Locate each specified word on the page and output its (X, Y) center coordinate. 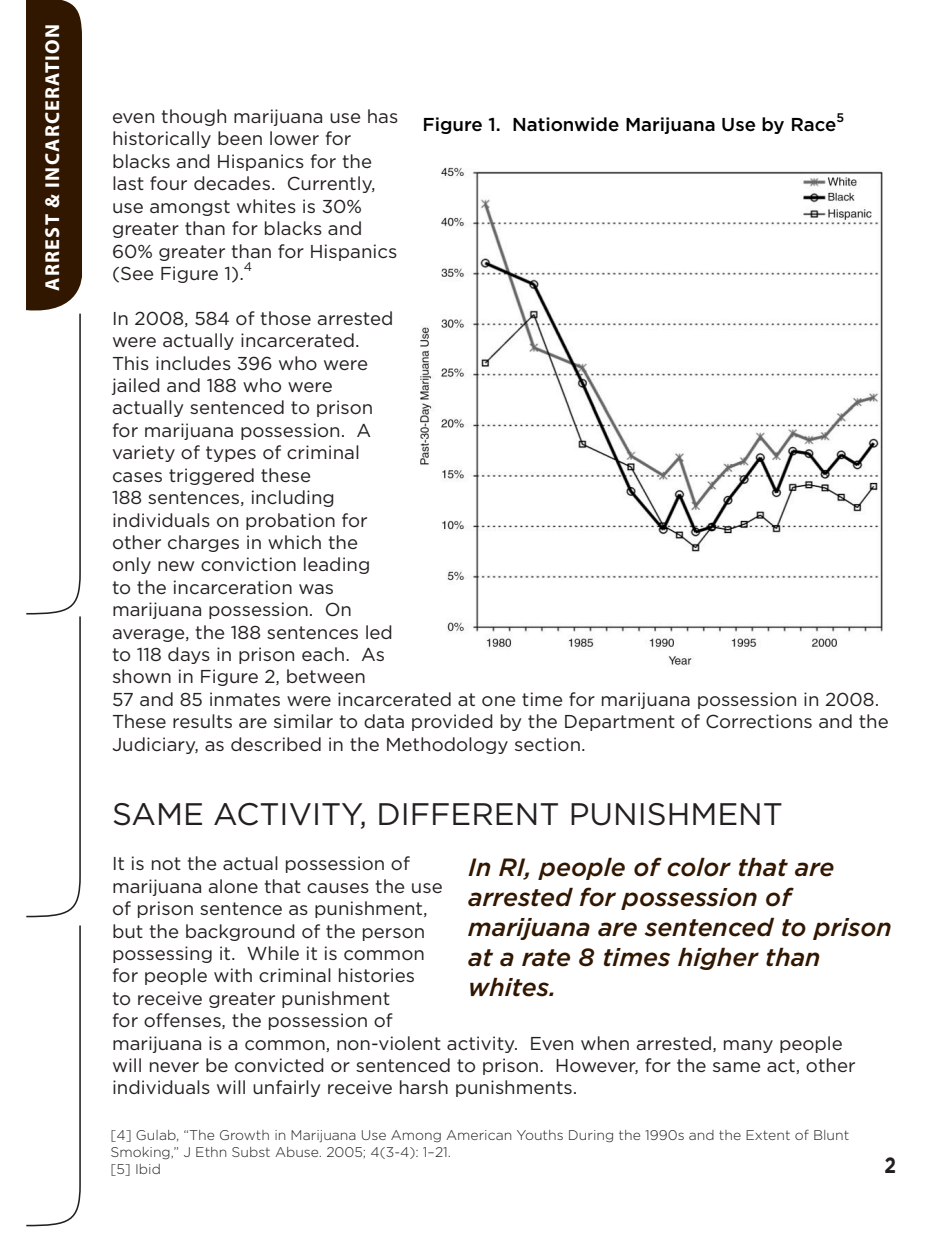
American (478, 1135)
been (240, 138)
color (699, 867)
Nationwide (566, 124)
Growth (244, 1135)
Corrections (759, 721)
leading (336, 565)
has (383, 116)
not (166, 863)
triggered (211, 476)
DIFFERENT (468, 814)
